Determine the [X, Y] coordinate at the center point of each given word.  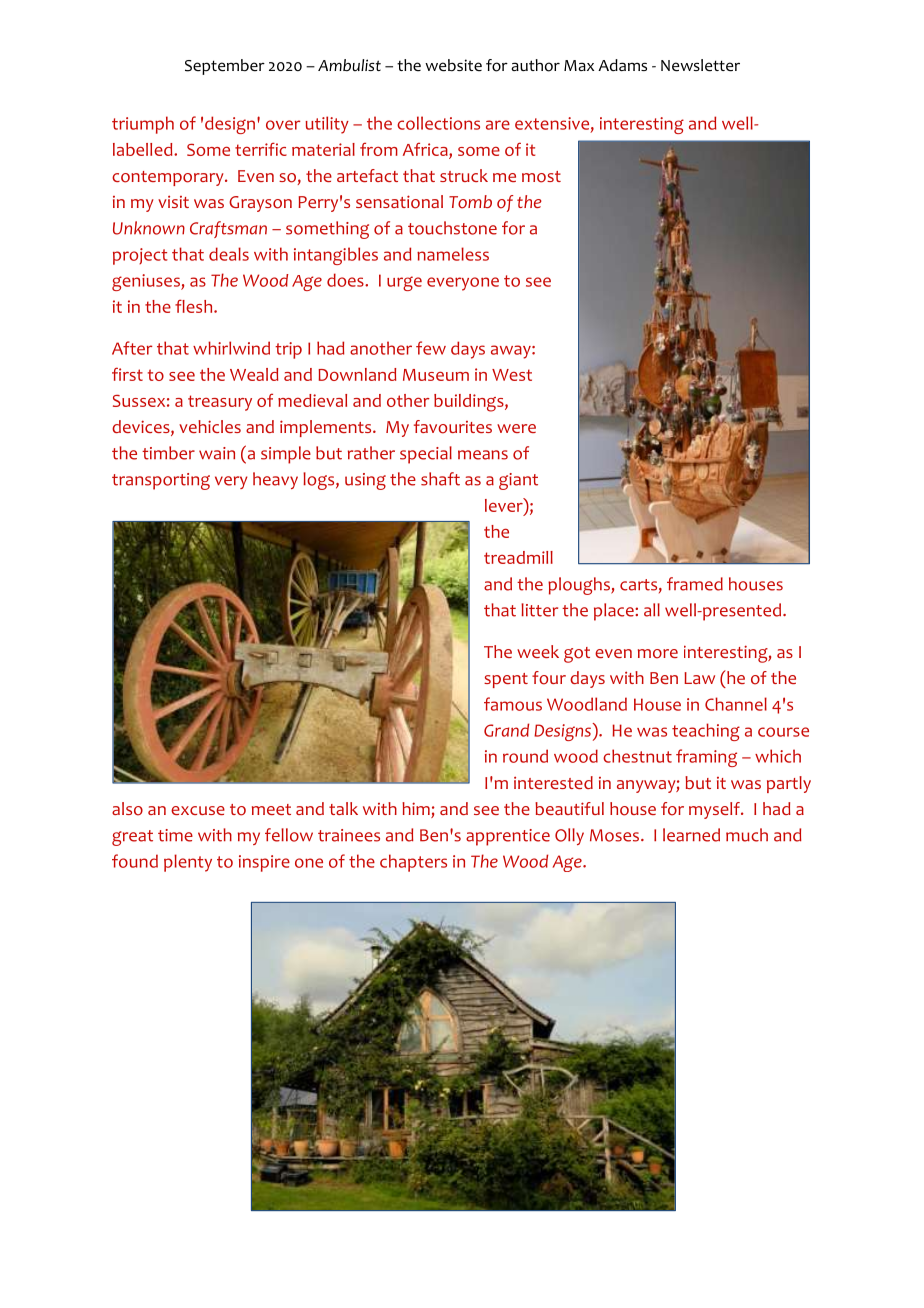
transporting [161, 481]
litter [539, 610]
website [453, 65]
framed [695, 584]
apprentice [508, 837]
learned [691, 835]
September [225, 67]
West [512, 375]
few [431, 348]
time [175, 835]
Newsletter [700, 65]
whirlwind [231, 348]
